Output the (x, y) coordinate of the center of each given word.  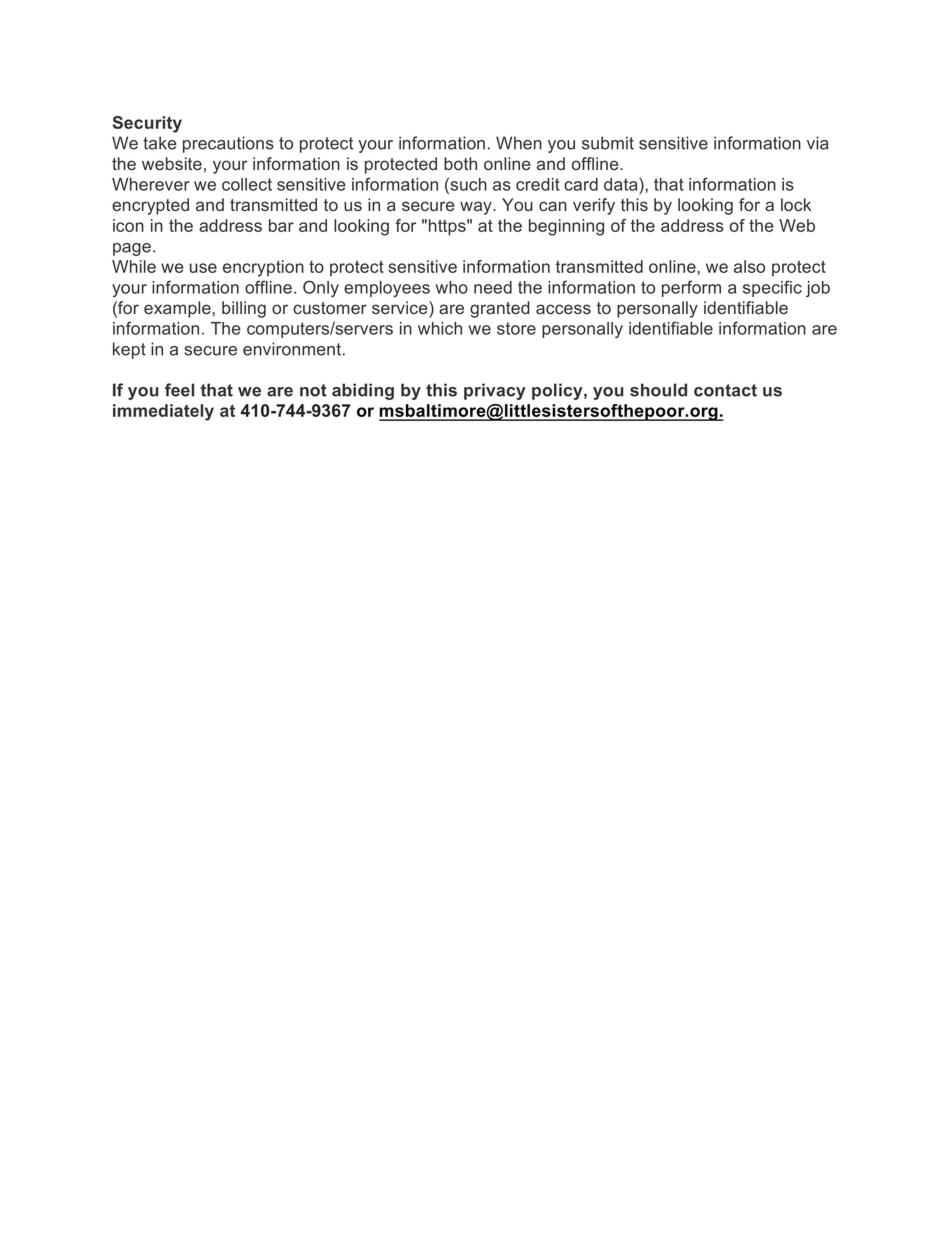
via (818, 143)
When (519, 143)
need (493, 287)
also (749, 266)
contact (725, 390)
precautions (228, 144)
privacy (495, 391)
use (203, 268)
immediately (163, 412)
